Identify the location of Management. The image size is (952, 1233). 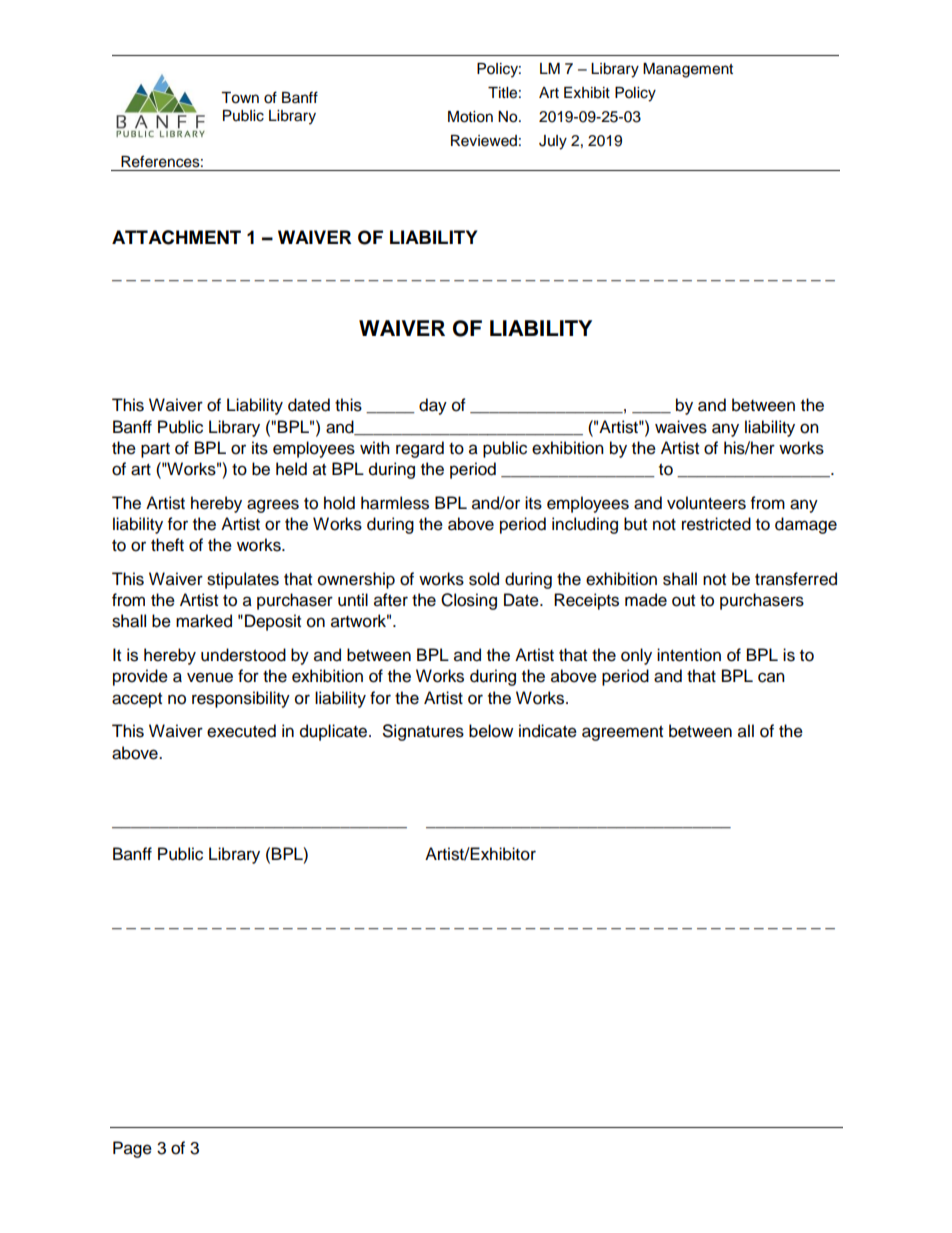
(688, 70).
